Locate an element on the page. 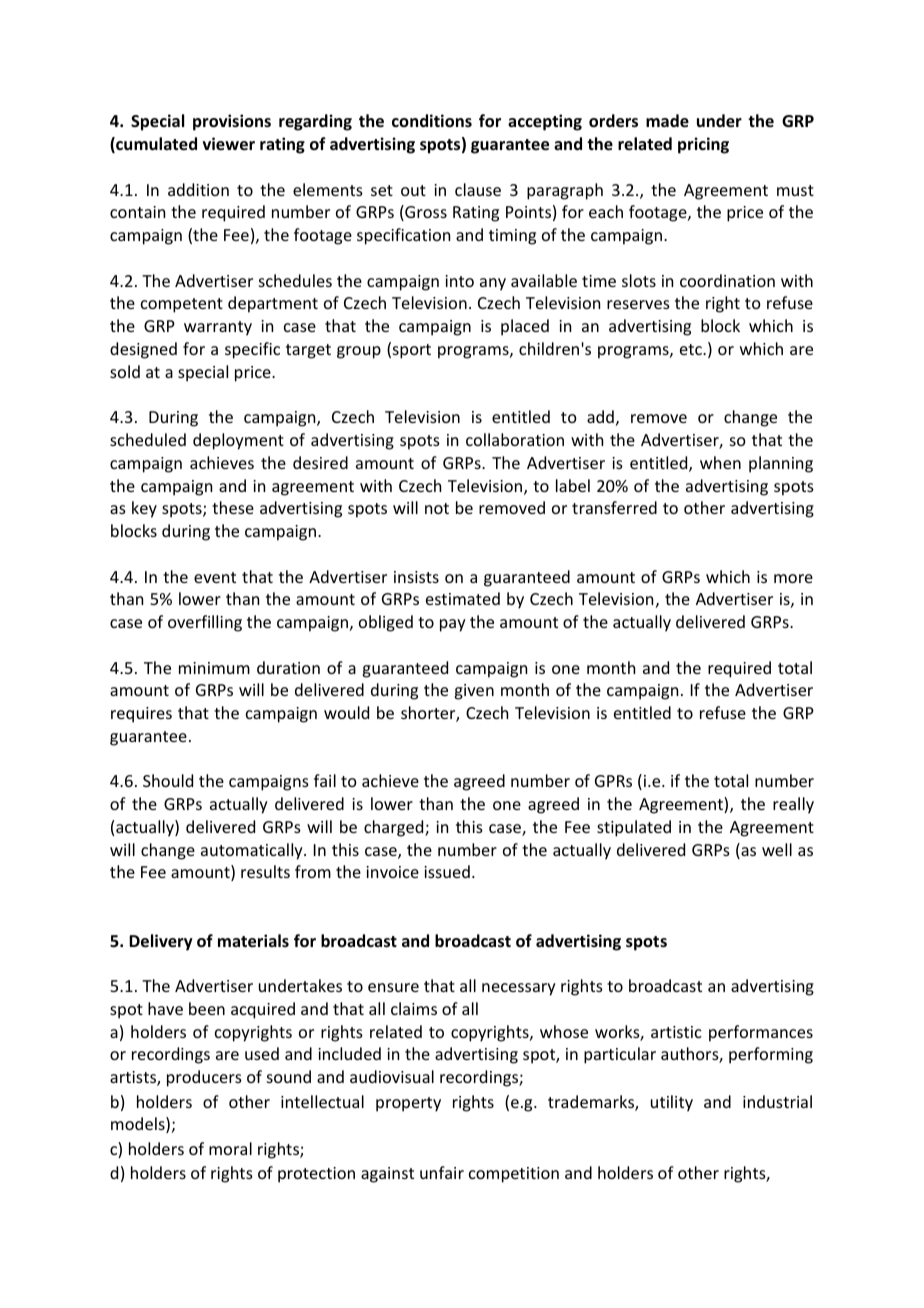 The height and width of the image is (1308, 924). collaboration is located at coordinates (515, 439).
